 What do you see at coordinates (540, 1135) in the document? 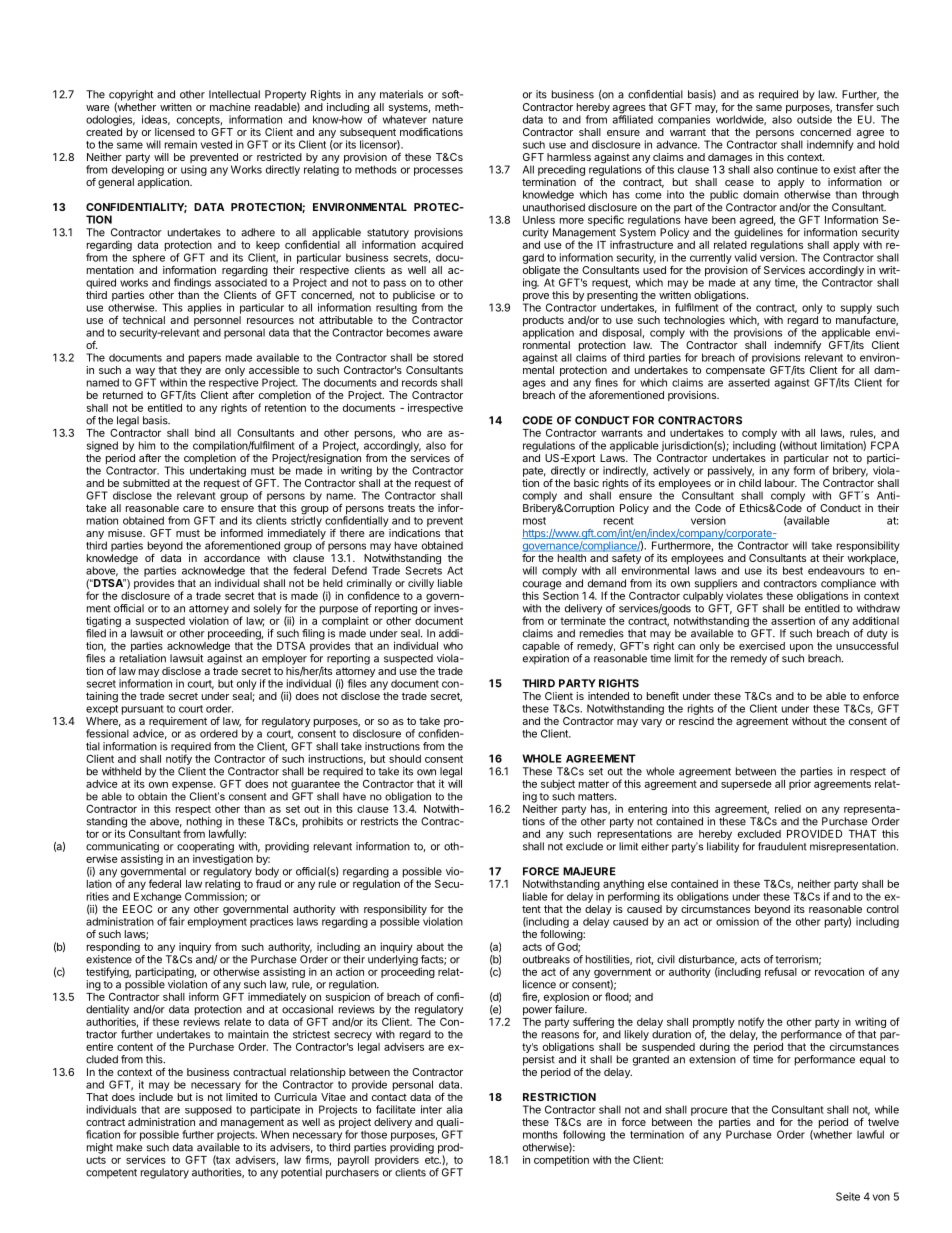
I see `months` at bounding box center [540, 1135].
